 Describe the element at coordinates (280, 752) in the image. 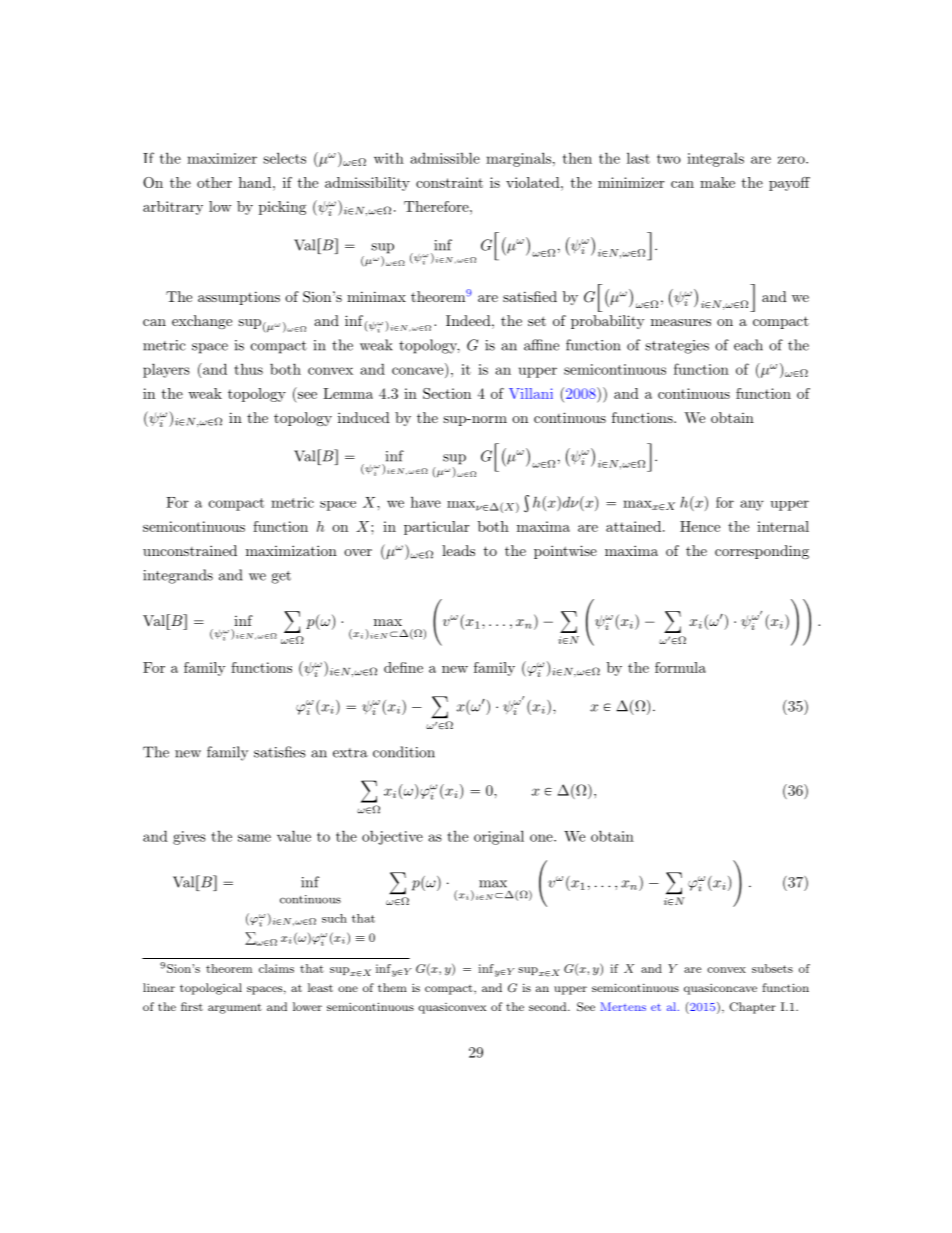

I see `satisfies` at that location.
